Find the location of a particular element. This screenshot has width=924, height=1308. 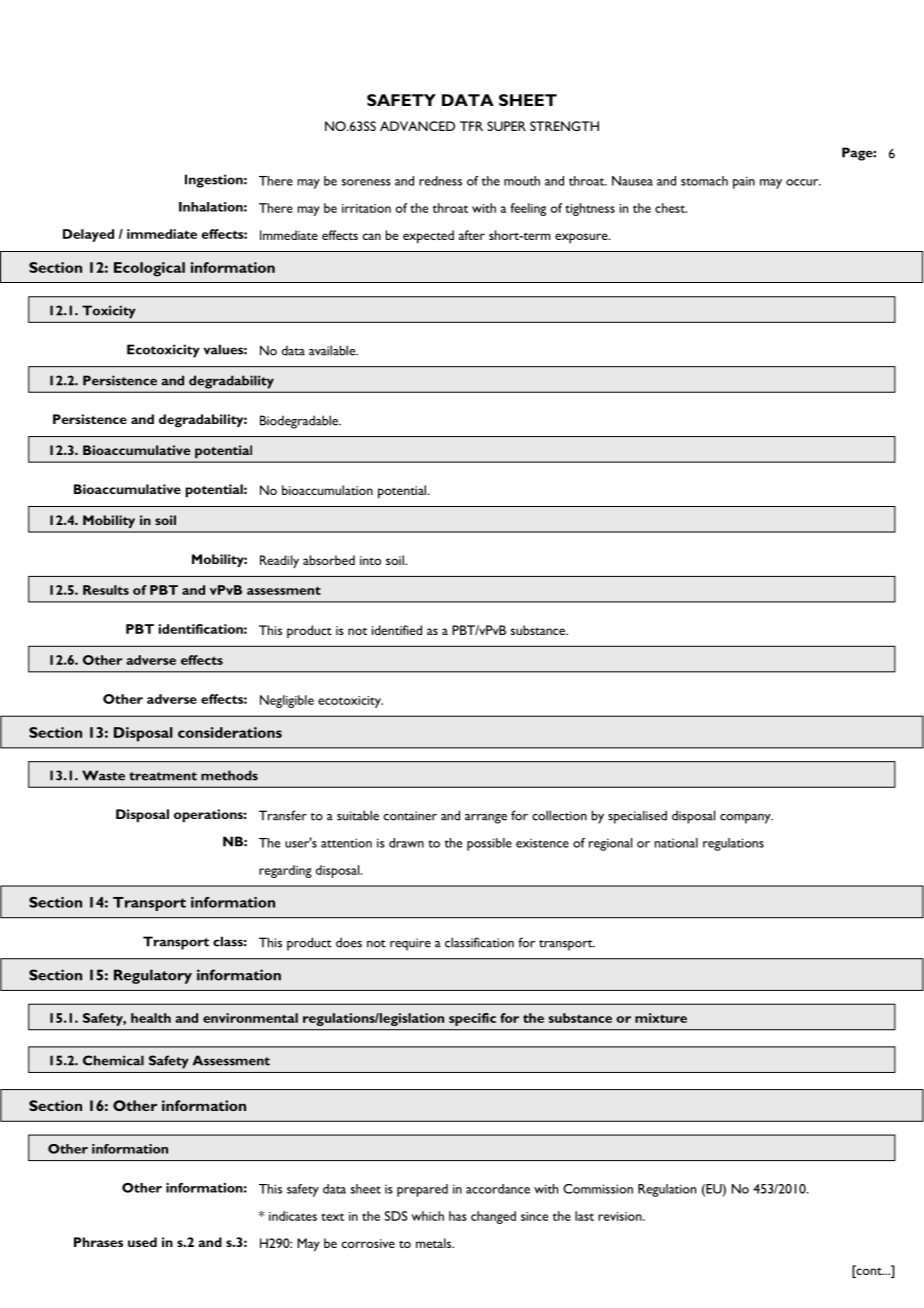

considerations is located at coordinates (230, 732).
